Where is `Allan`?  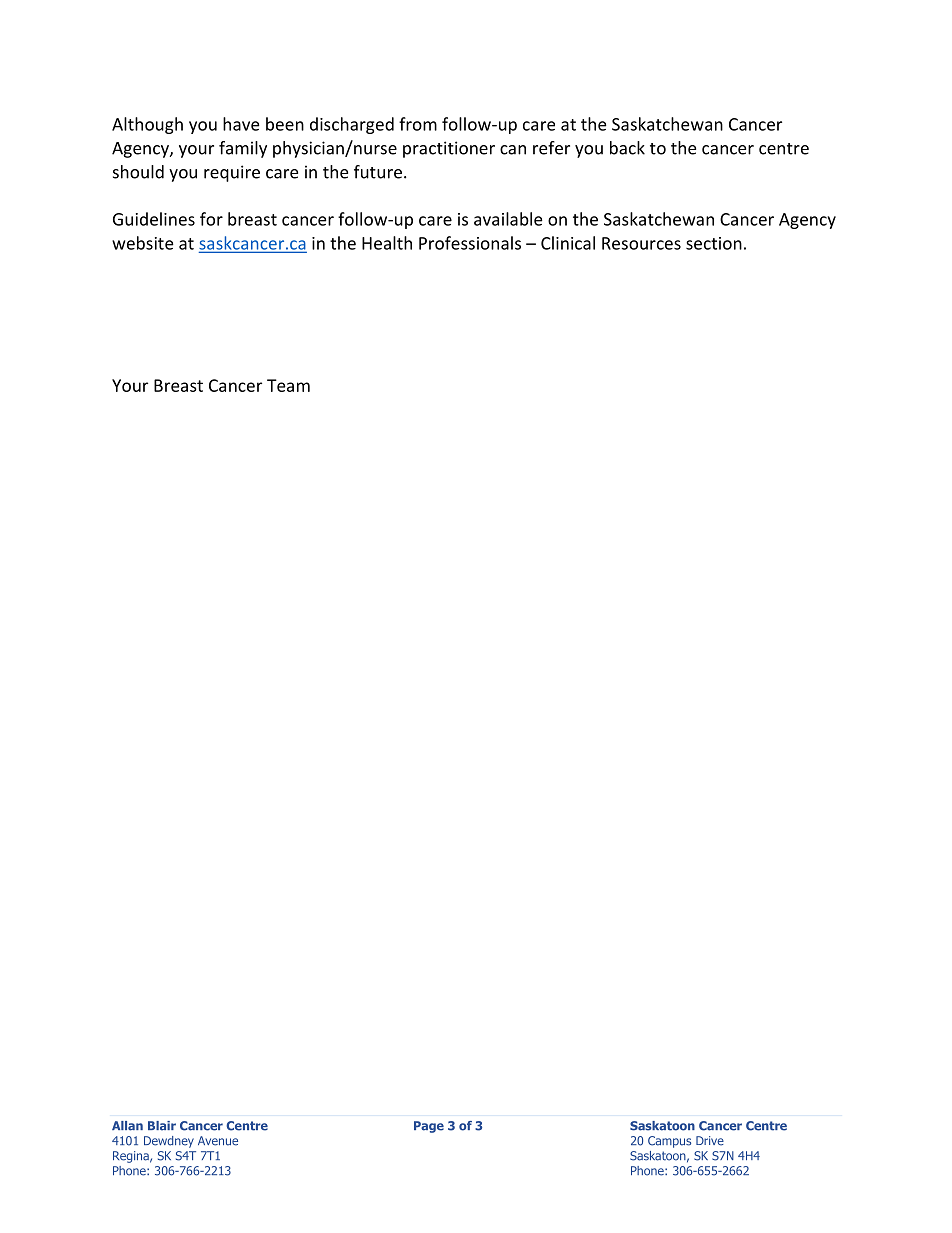 Allan is located at coordinates (127, 1126).
